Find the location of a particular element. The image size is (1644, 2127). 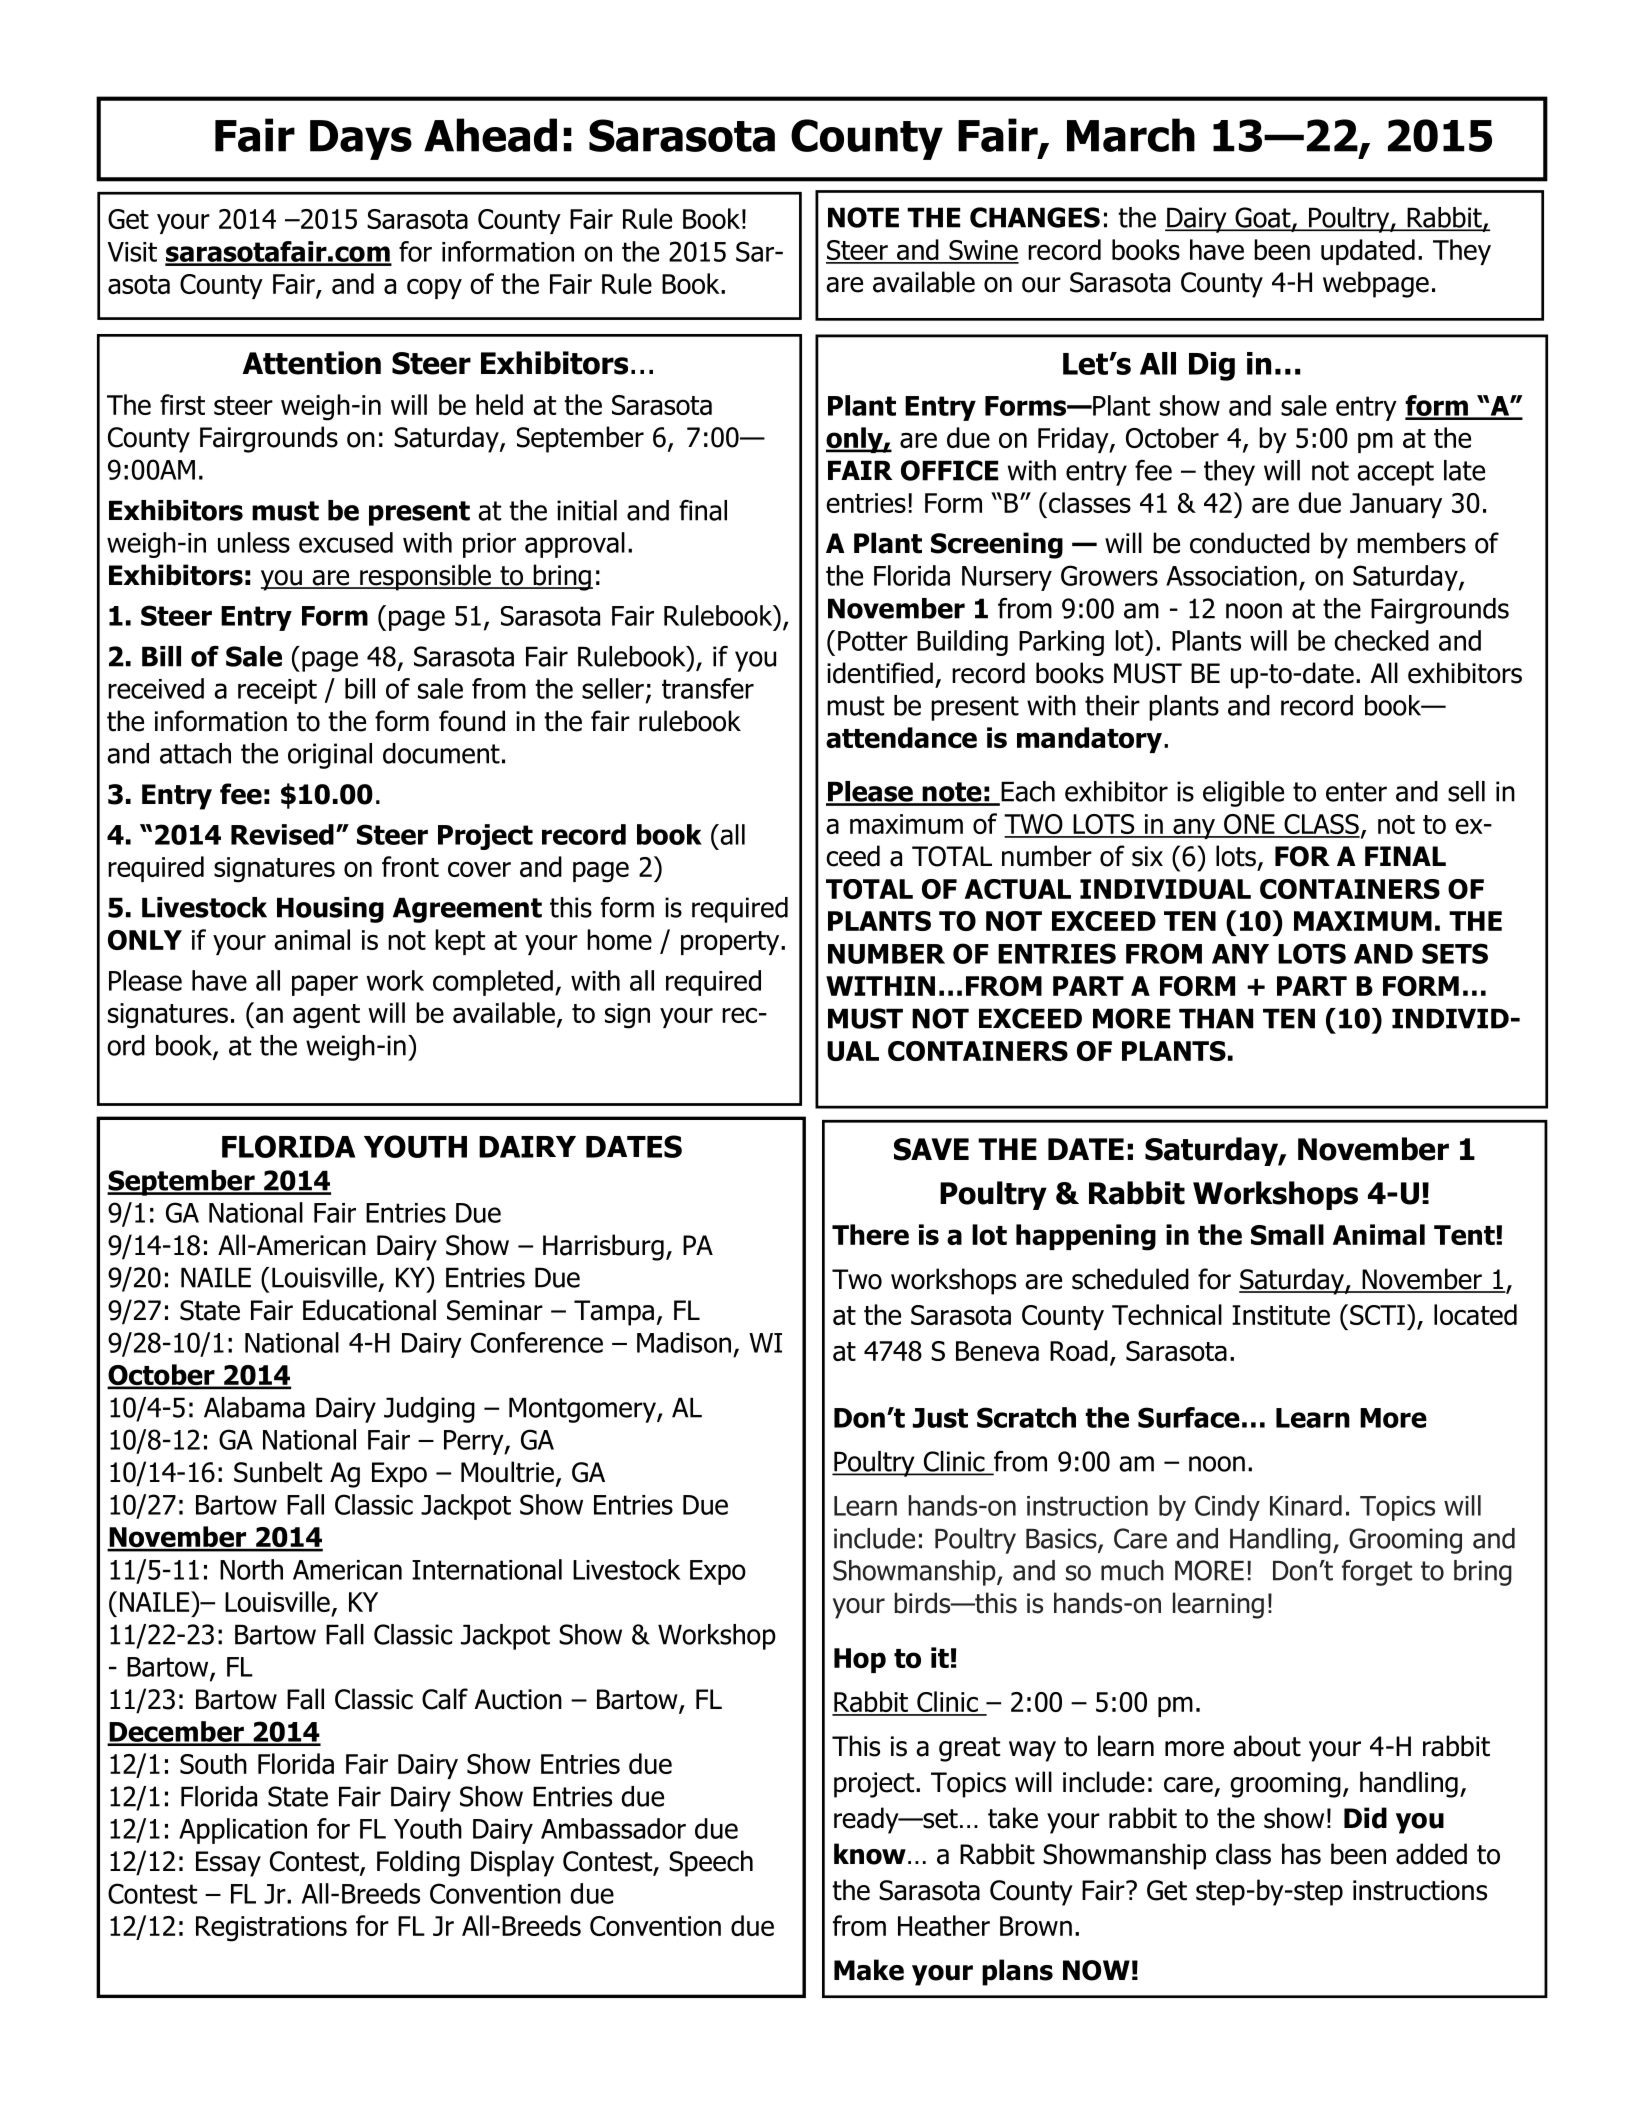

Swine is located at coordinates (983, 251).
